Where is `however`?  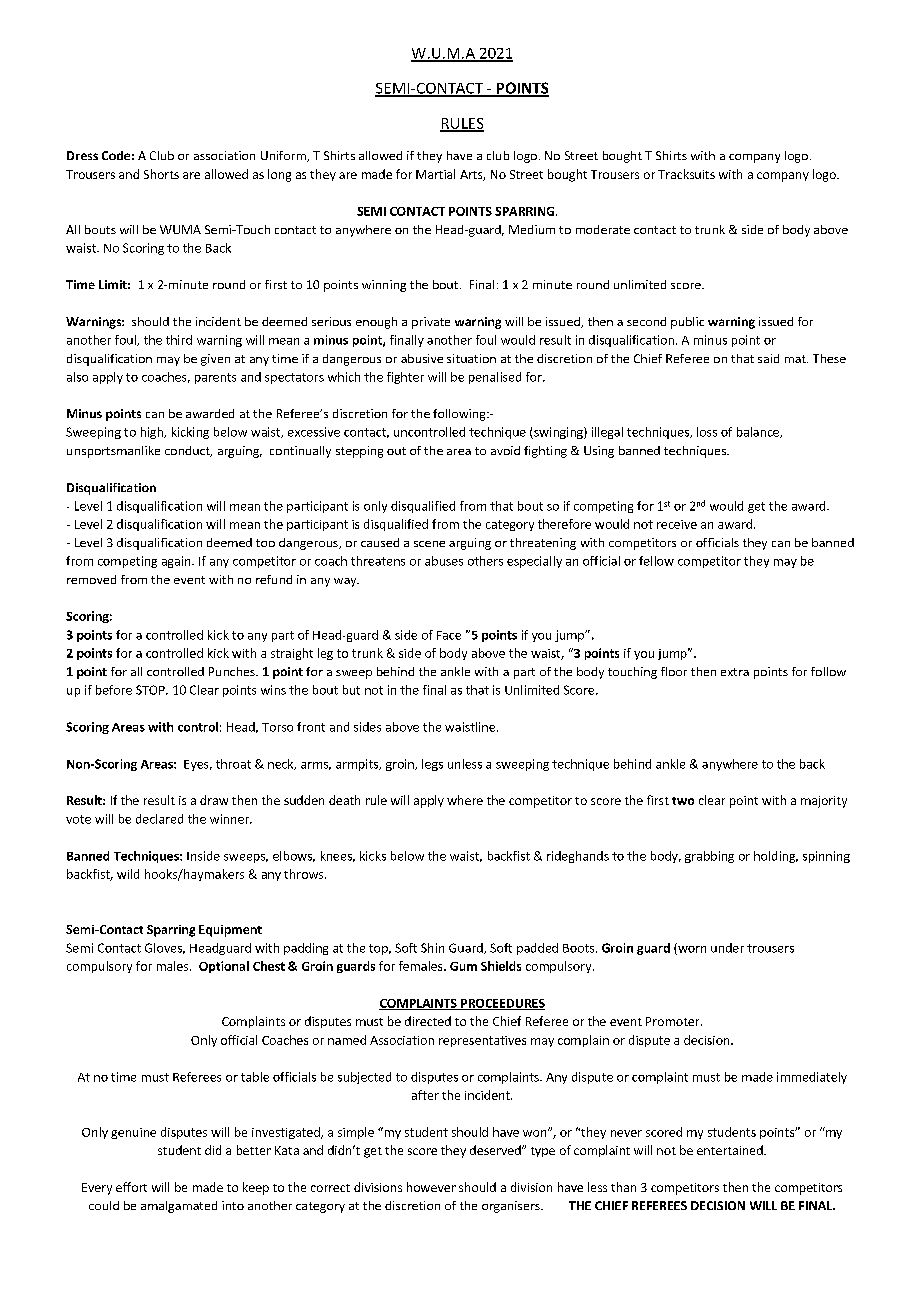
however is located at coordinates (431, 1187).
